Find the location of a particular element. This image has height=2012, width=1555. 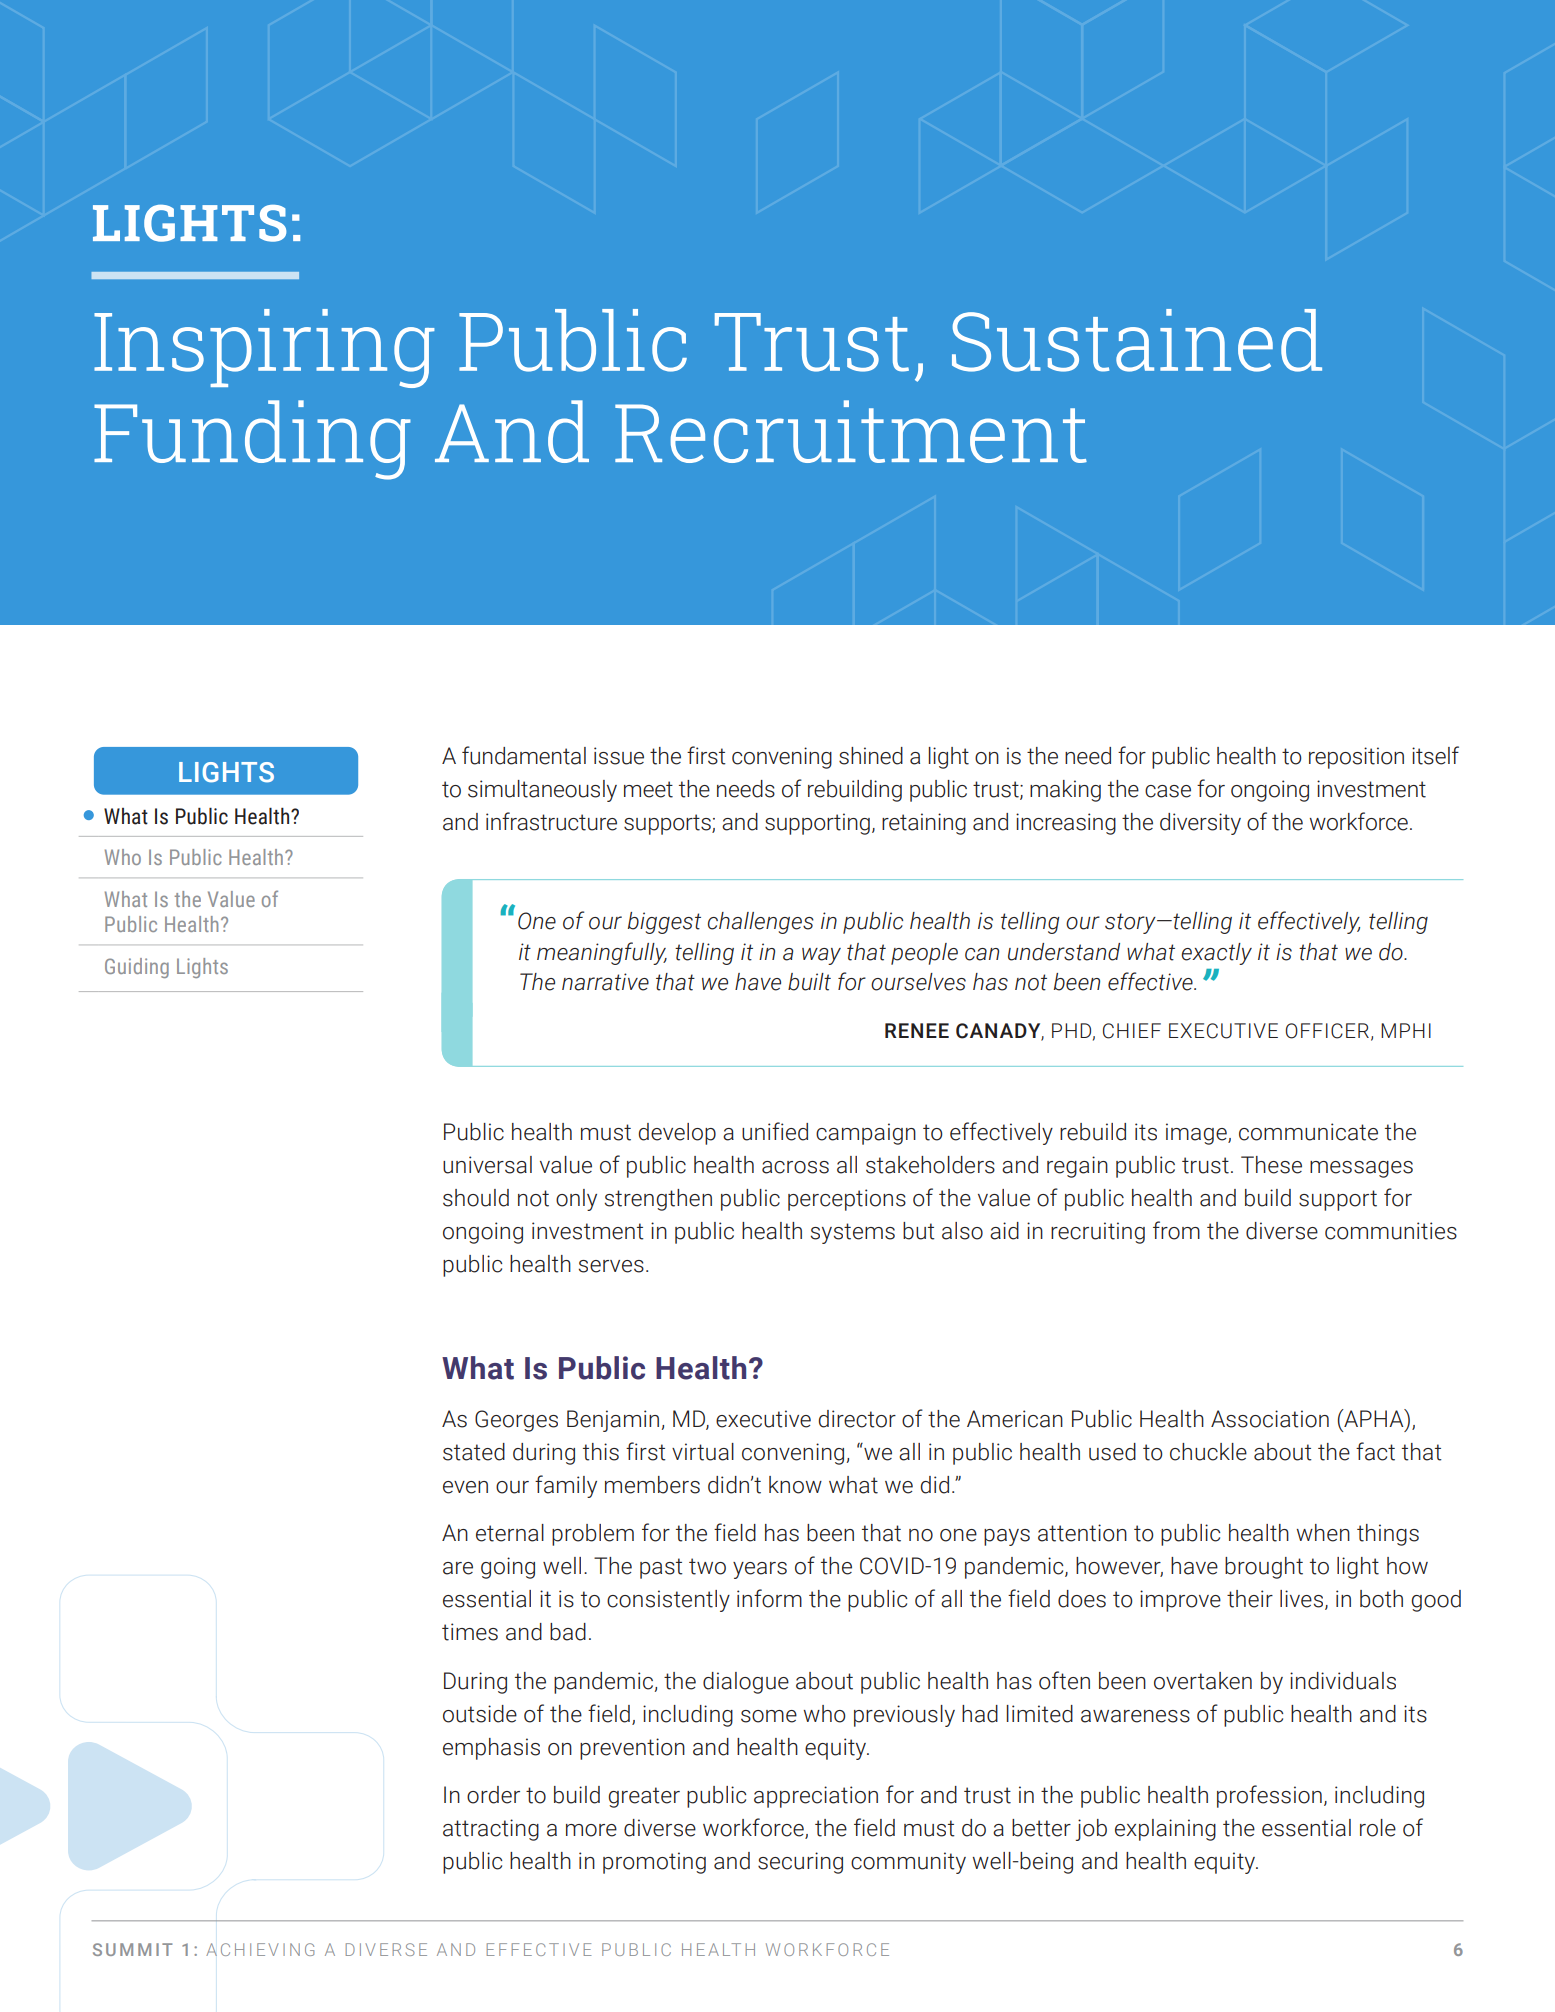

attracting is located at coordinates (491, 1830).
